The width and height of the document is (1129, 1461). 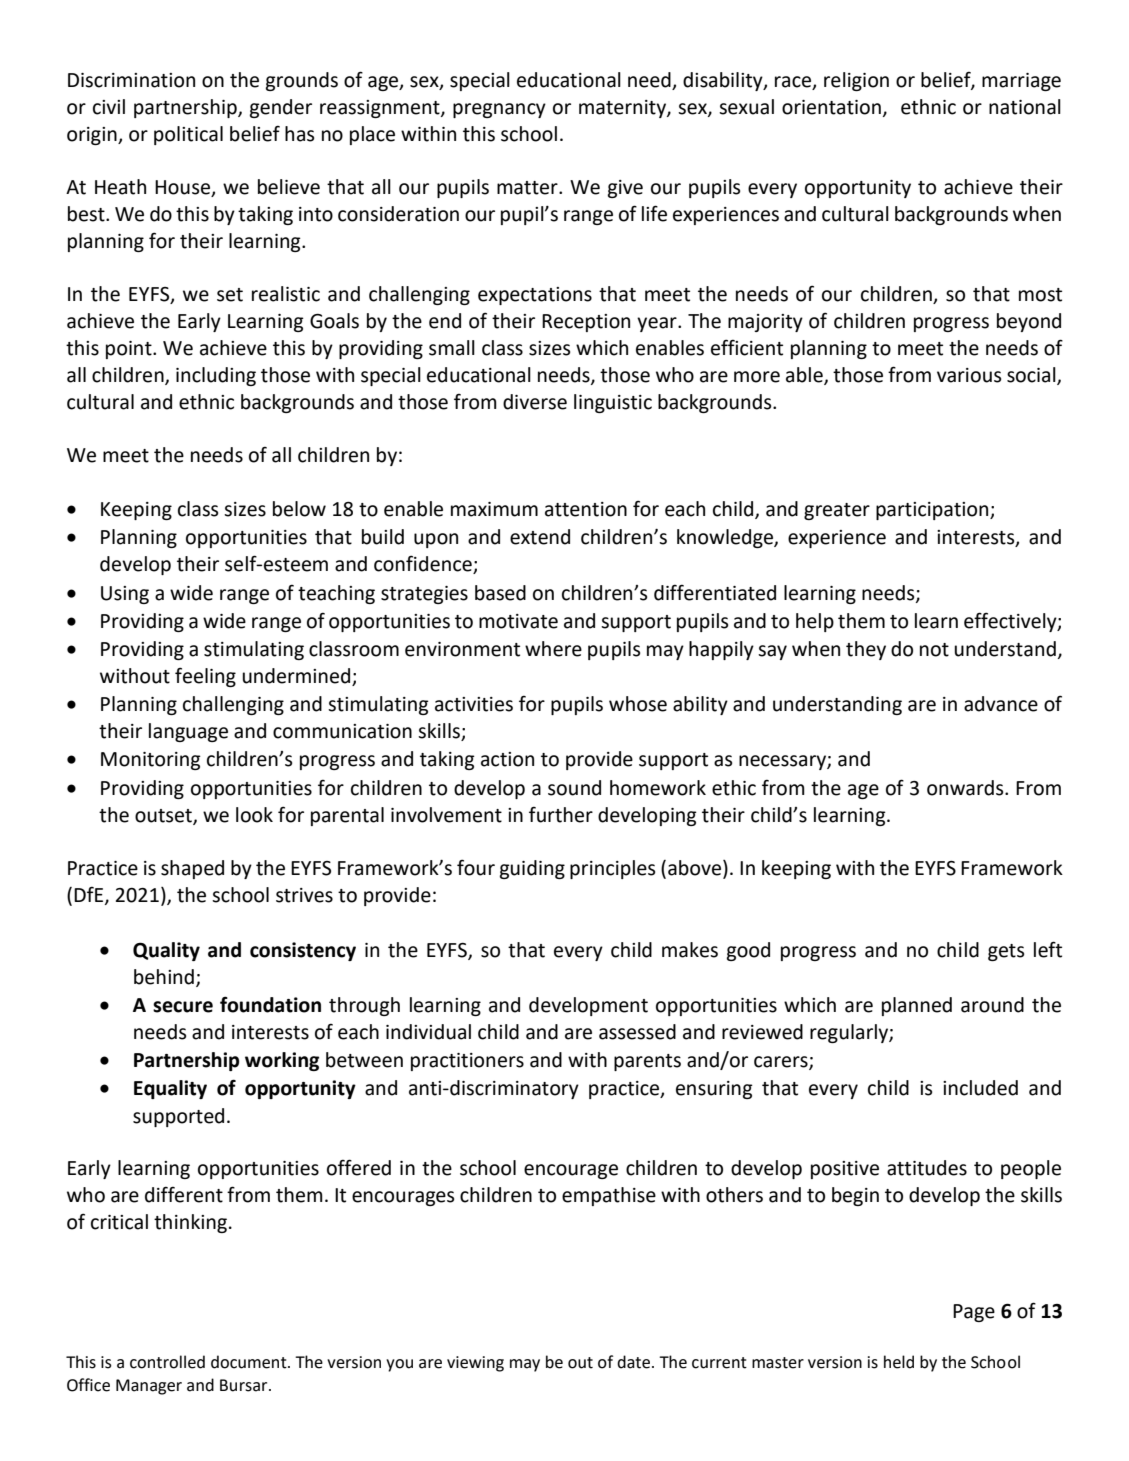 What do you see at coordinates (188, 135) in the document?
I see `political` at bounding box center [188, 135].
